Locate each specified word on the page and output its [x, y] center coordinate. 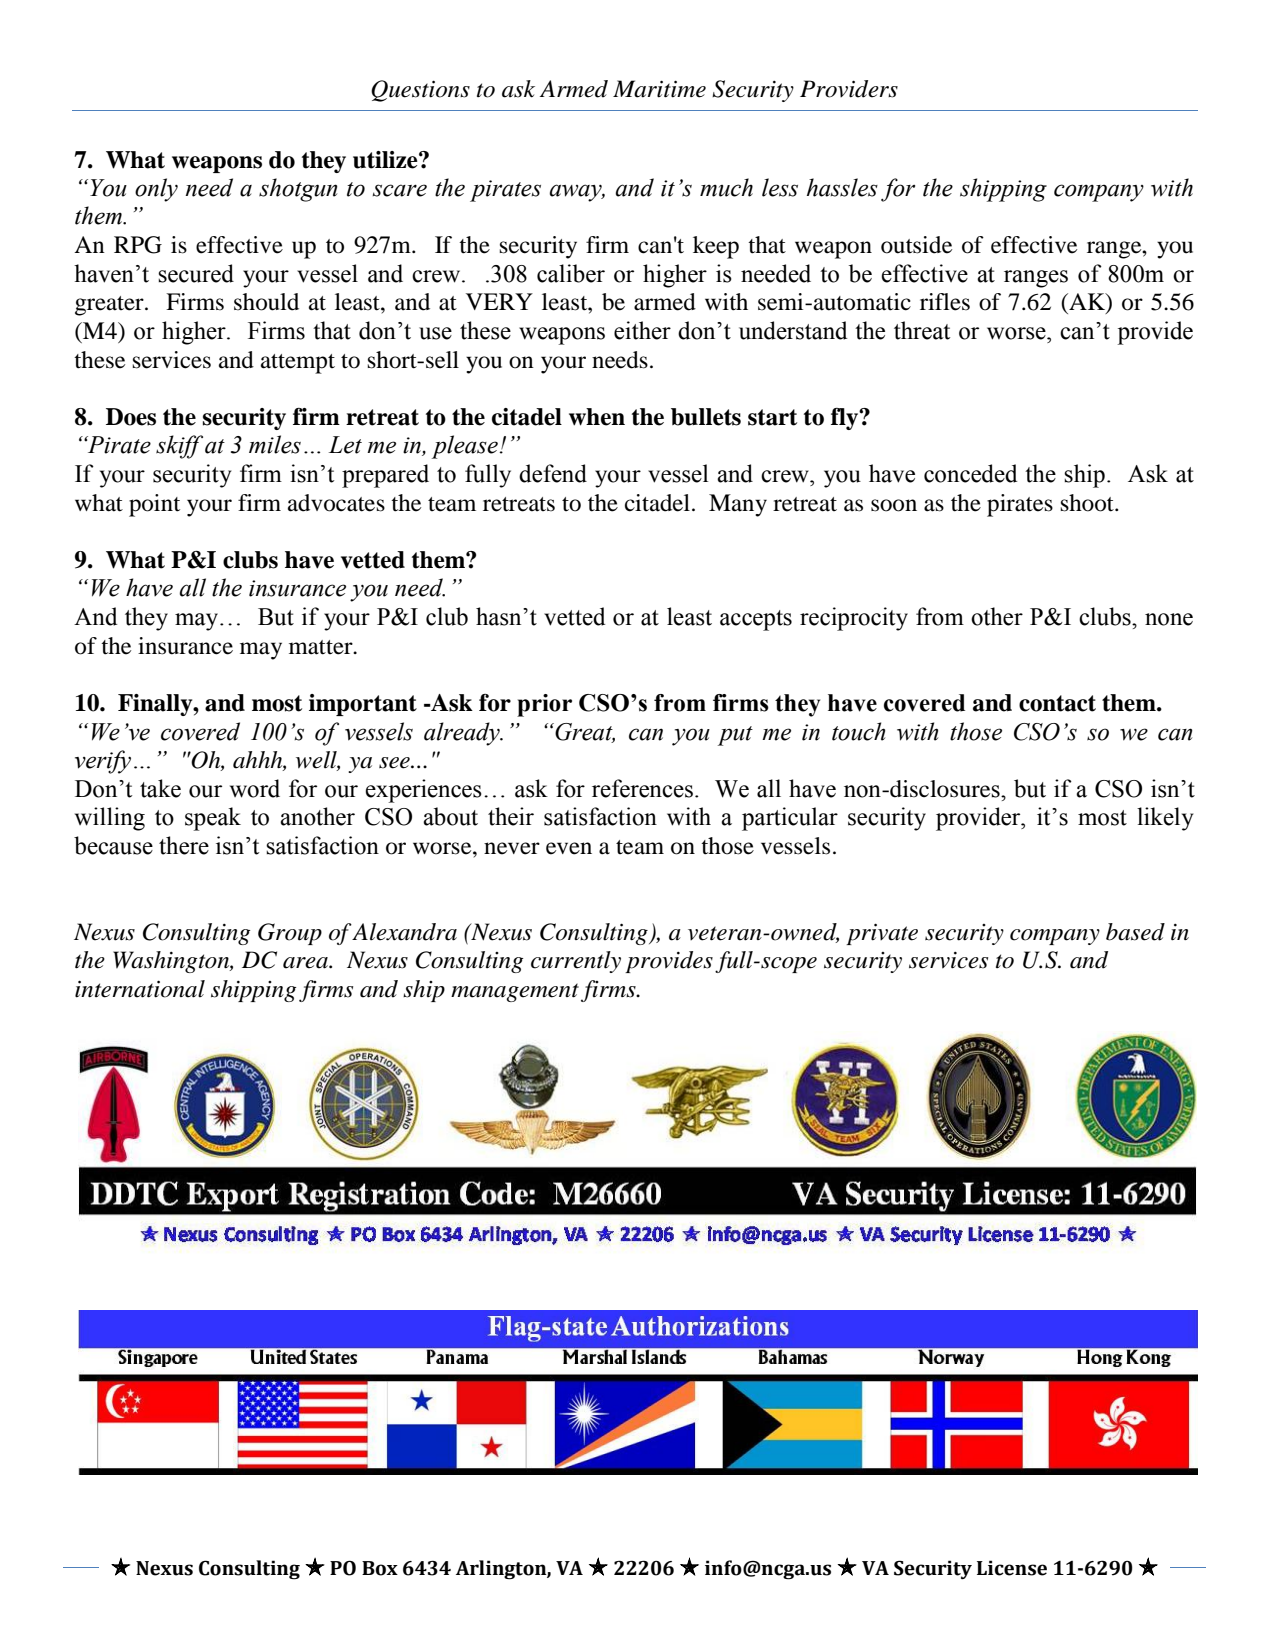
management [515, 992]
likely [1165, 819]
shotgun [298, 190]
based [1135, 932]
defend [553, 473]
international [140, 989]
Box [380, 1568]
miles [275, 444]
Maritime [659, 89]
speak [213, 819]
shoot [1088, 503]
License [1012, 1568]
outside [916, 245]
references [642, 788]
